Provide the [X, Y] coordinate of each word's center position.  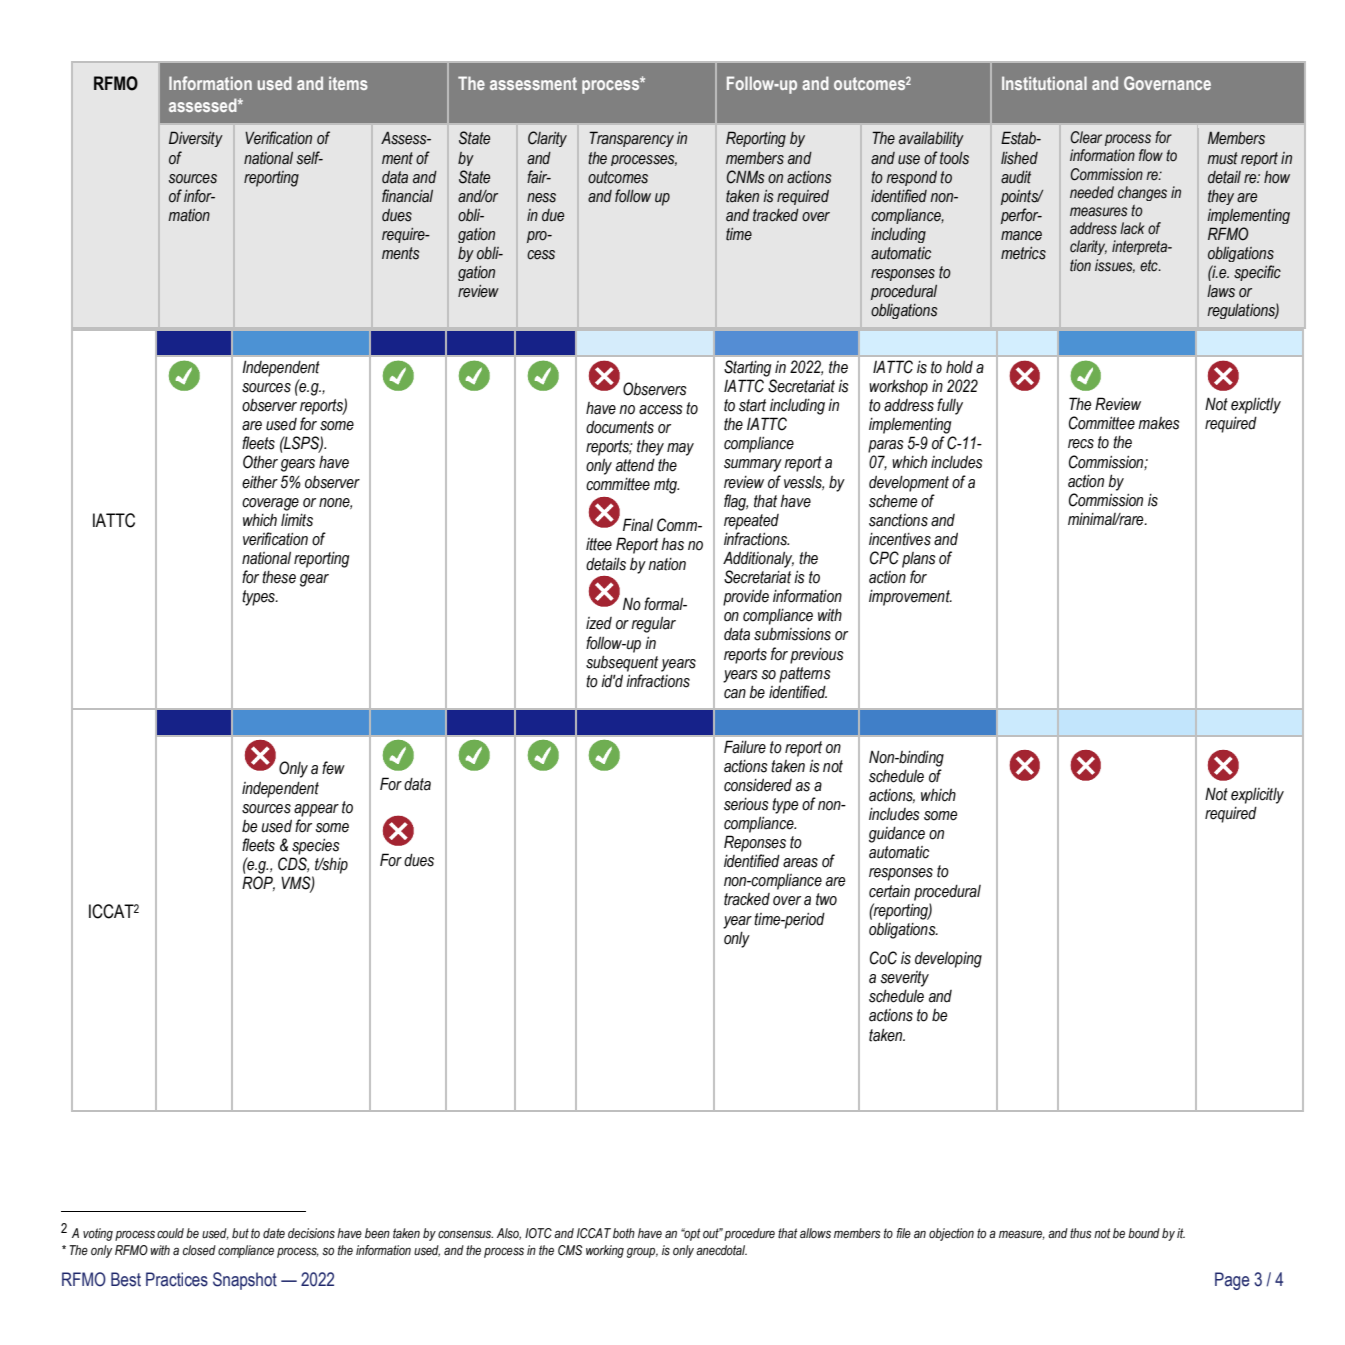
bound [1144, 1233]
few [333, 768]
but [240, 1233]
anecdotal [721, 1250]
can [735, 694]
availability [931, 139]
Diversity [196, 139]
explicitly [1257, 796]
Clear [1086, 137]
